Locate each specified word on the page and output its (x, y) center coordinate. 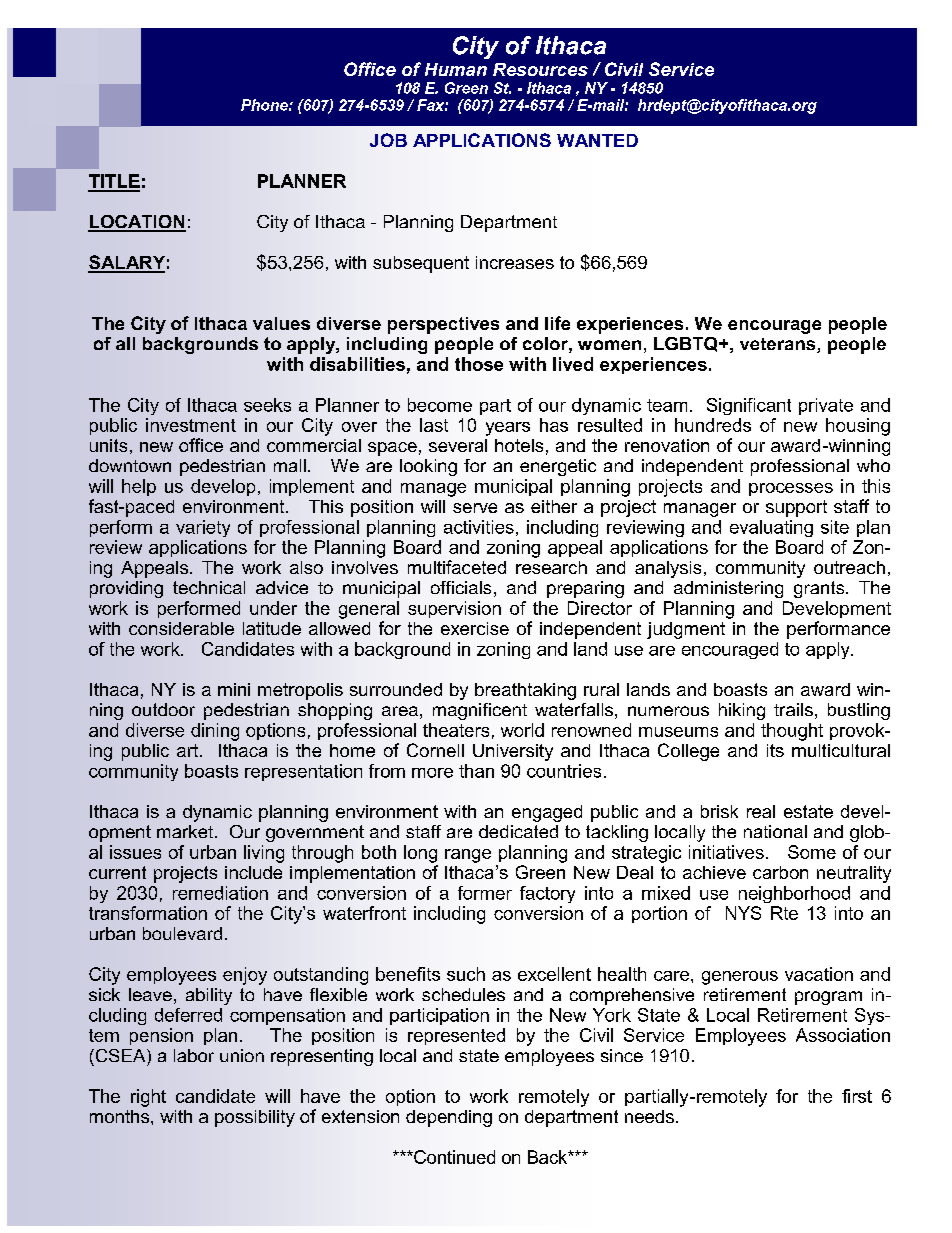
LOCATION (137, 223)
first (857, 1096)
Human (456, 69)
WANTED (597, 140)
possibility (255, 1118)
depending (449, 1118)
